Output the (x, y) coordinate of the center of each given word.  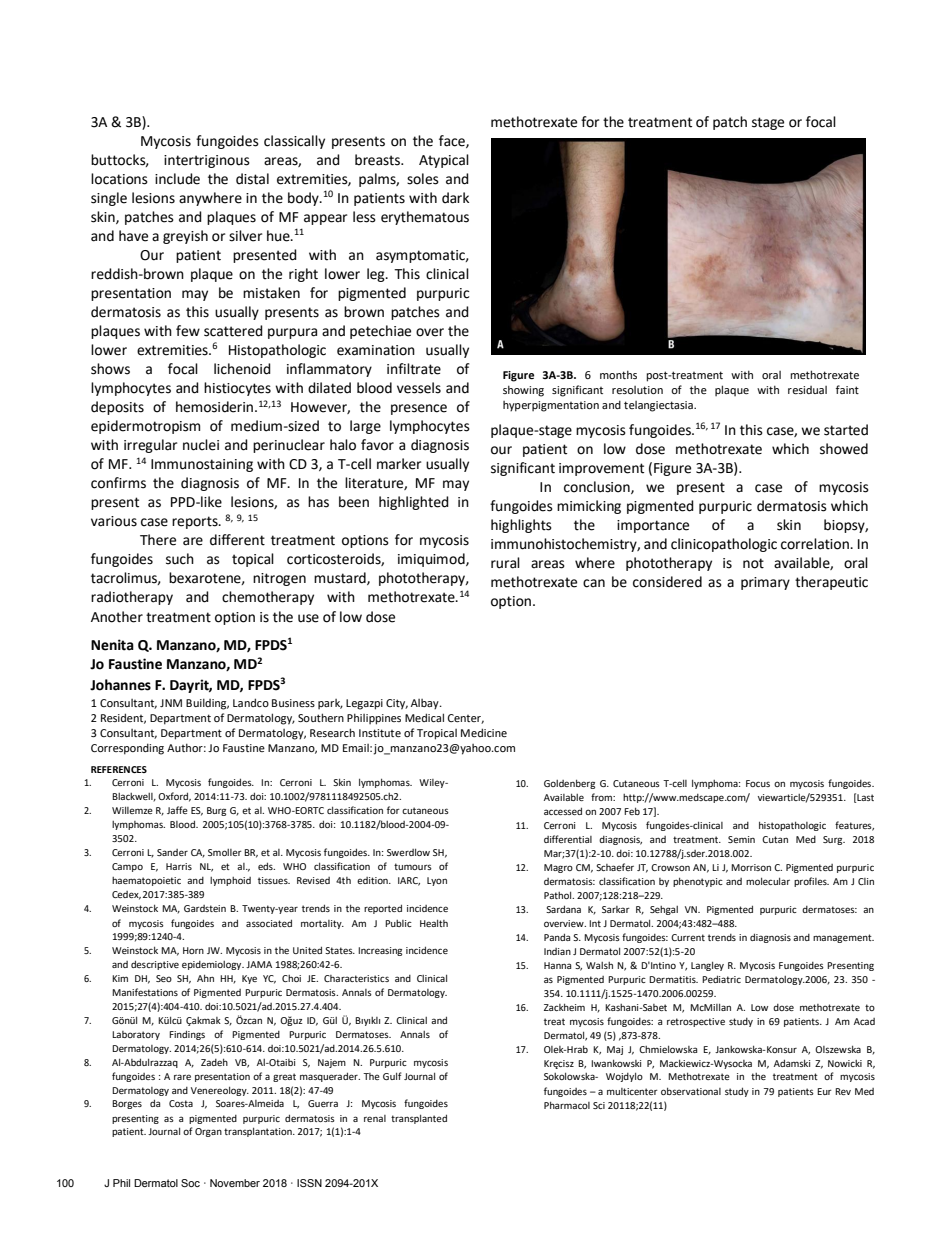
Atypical (444, 161)
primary (765, 583)
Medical (424, 717)
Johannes (120, 685)
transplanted (419, 1119)
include (177, 179)
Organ (208, 1132)
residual (807, 390)
